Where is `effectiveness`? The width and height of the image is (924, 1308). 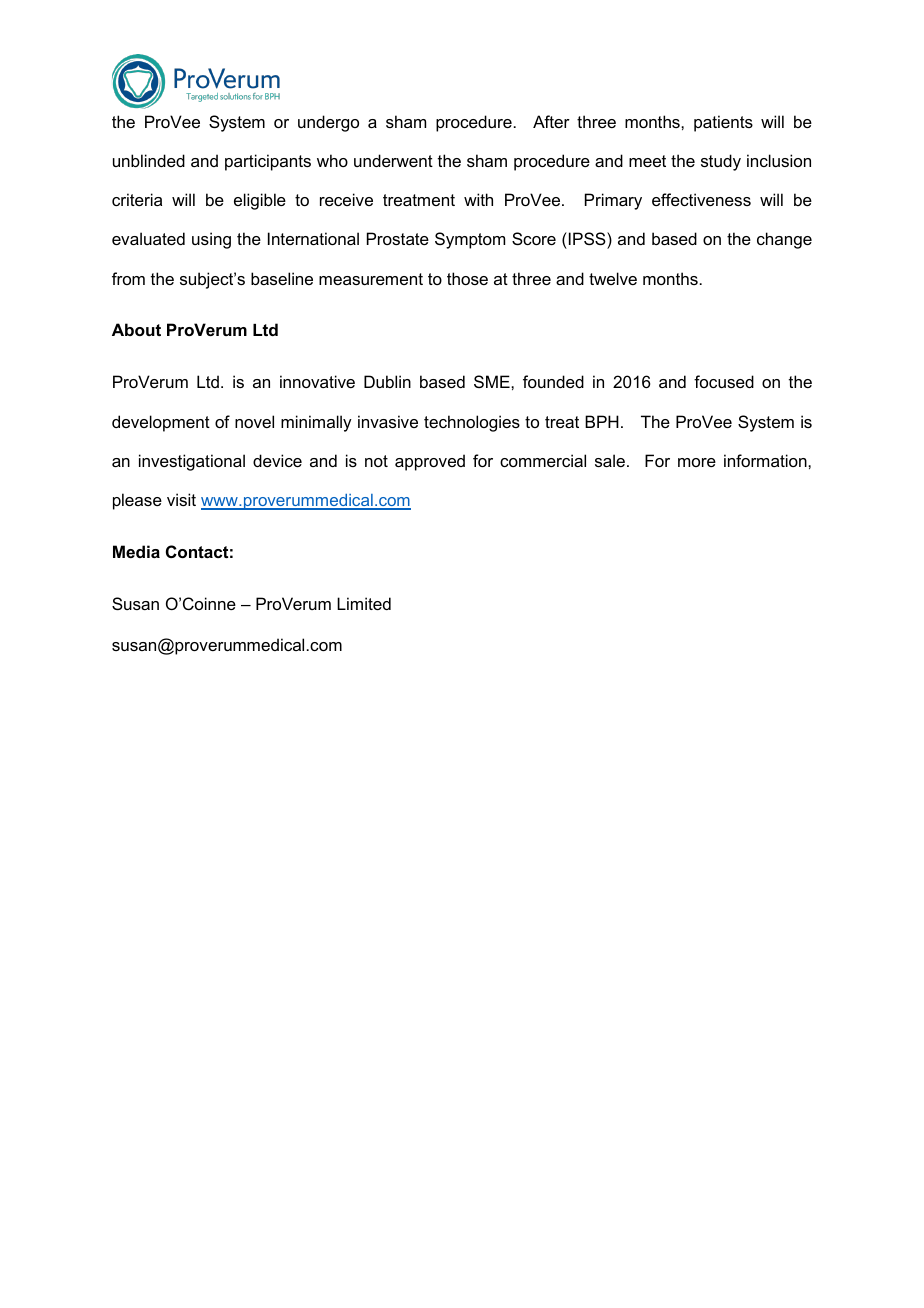 effectiveness is located at coordinates (701, 199).
